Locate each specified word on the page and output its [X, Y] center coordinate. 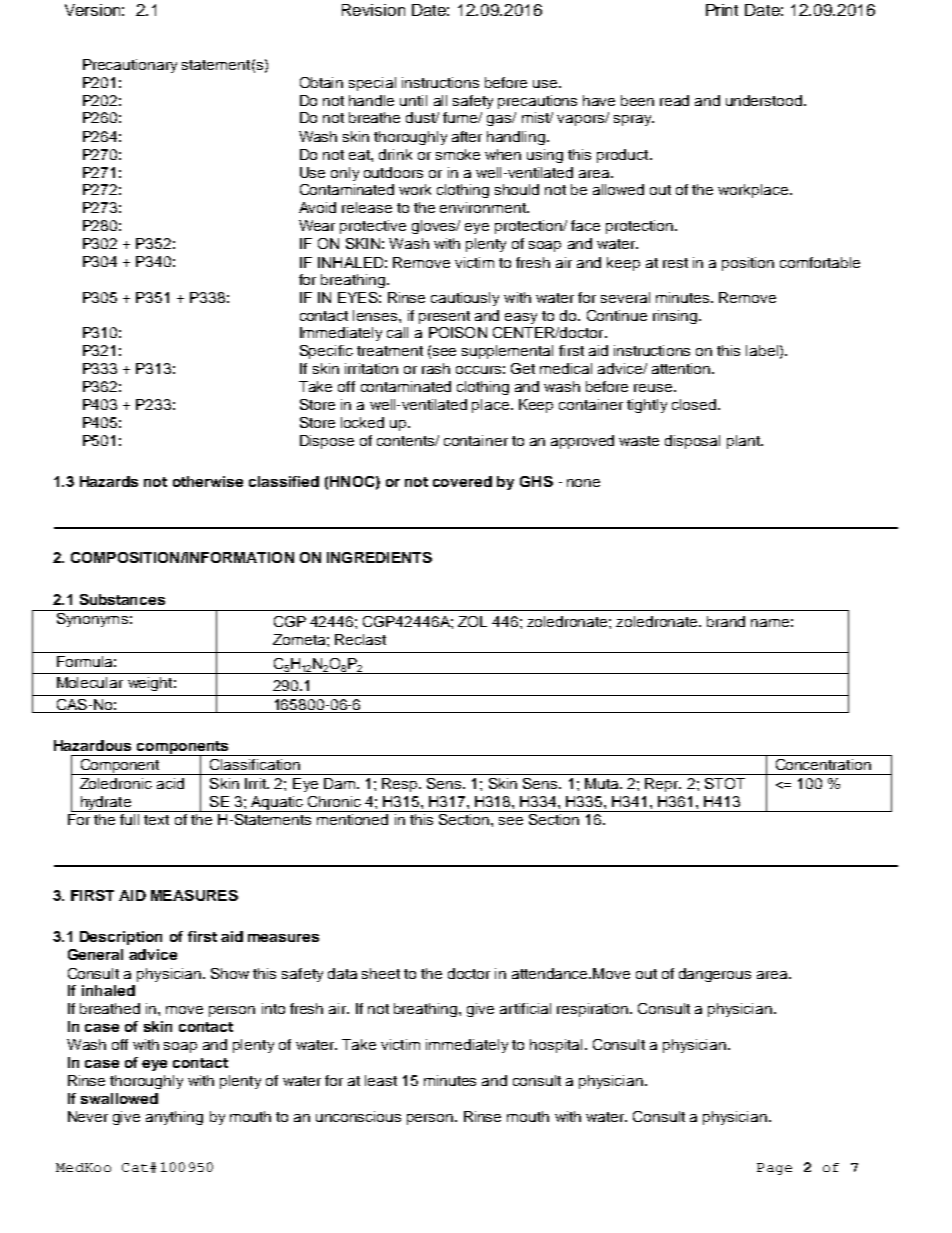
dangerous [715, 975]
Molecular [90, 682]
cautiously [465, 299]
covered [462, 481]
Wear [317, 225]
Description [121, 938]
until [413, 100]
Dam [339, 783]
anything [174, 1118]
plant [744, 442]
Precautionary [130, 66]
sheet [381, 973]
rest [675, 263]
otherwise [208, 481]
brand [726, 621]
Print [722, 10]
